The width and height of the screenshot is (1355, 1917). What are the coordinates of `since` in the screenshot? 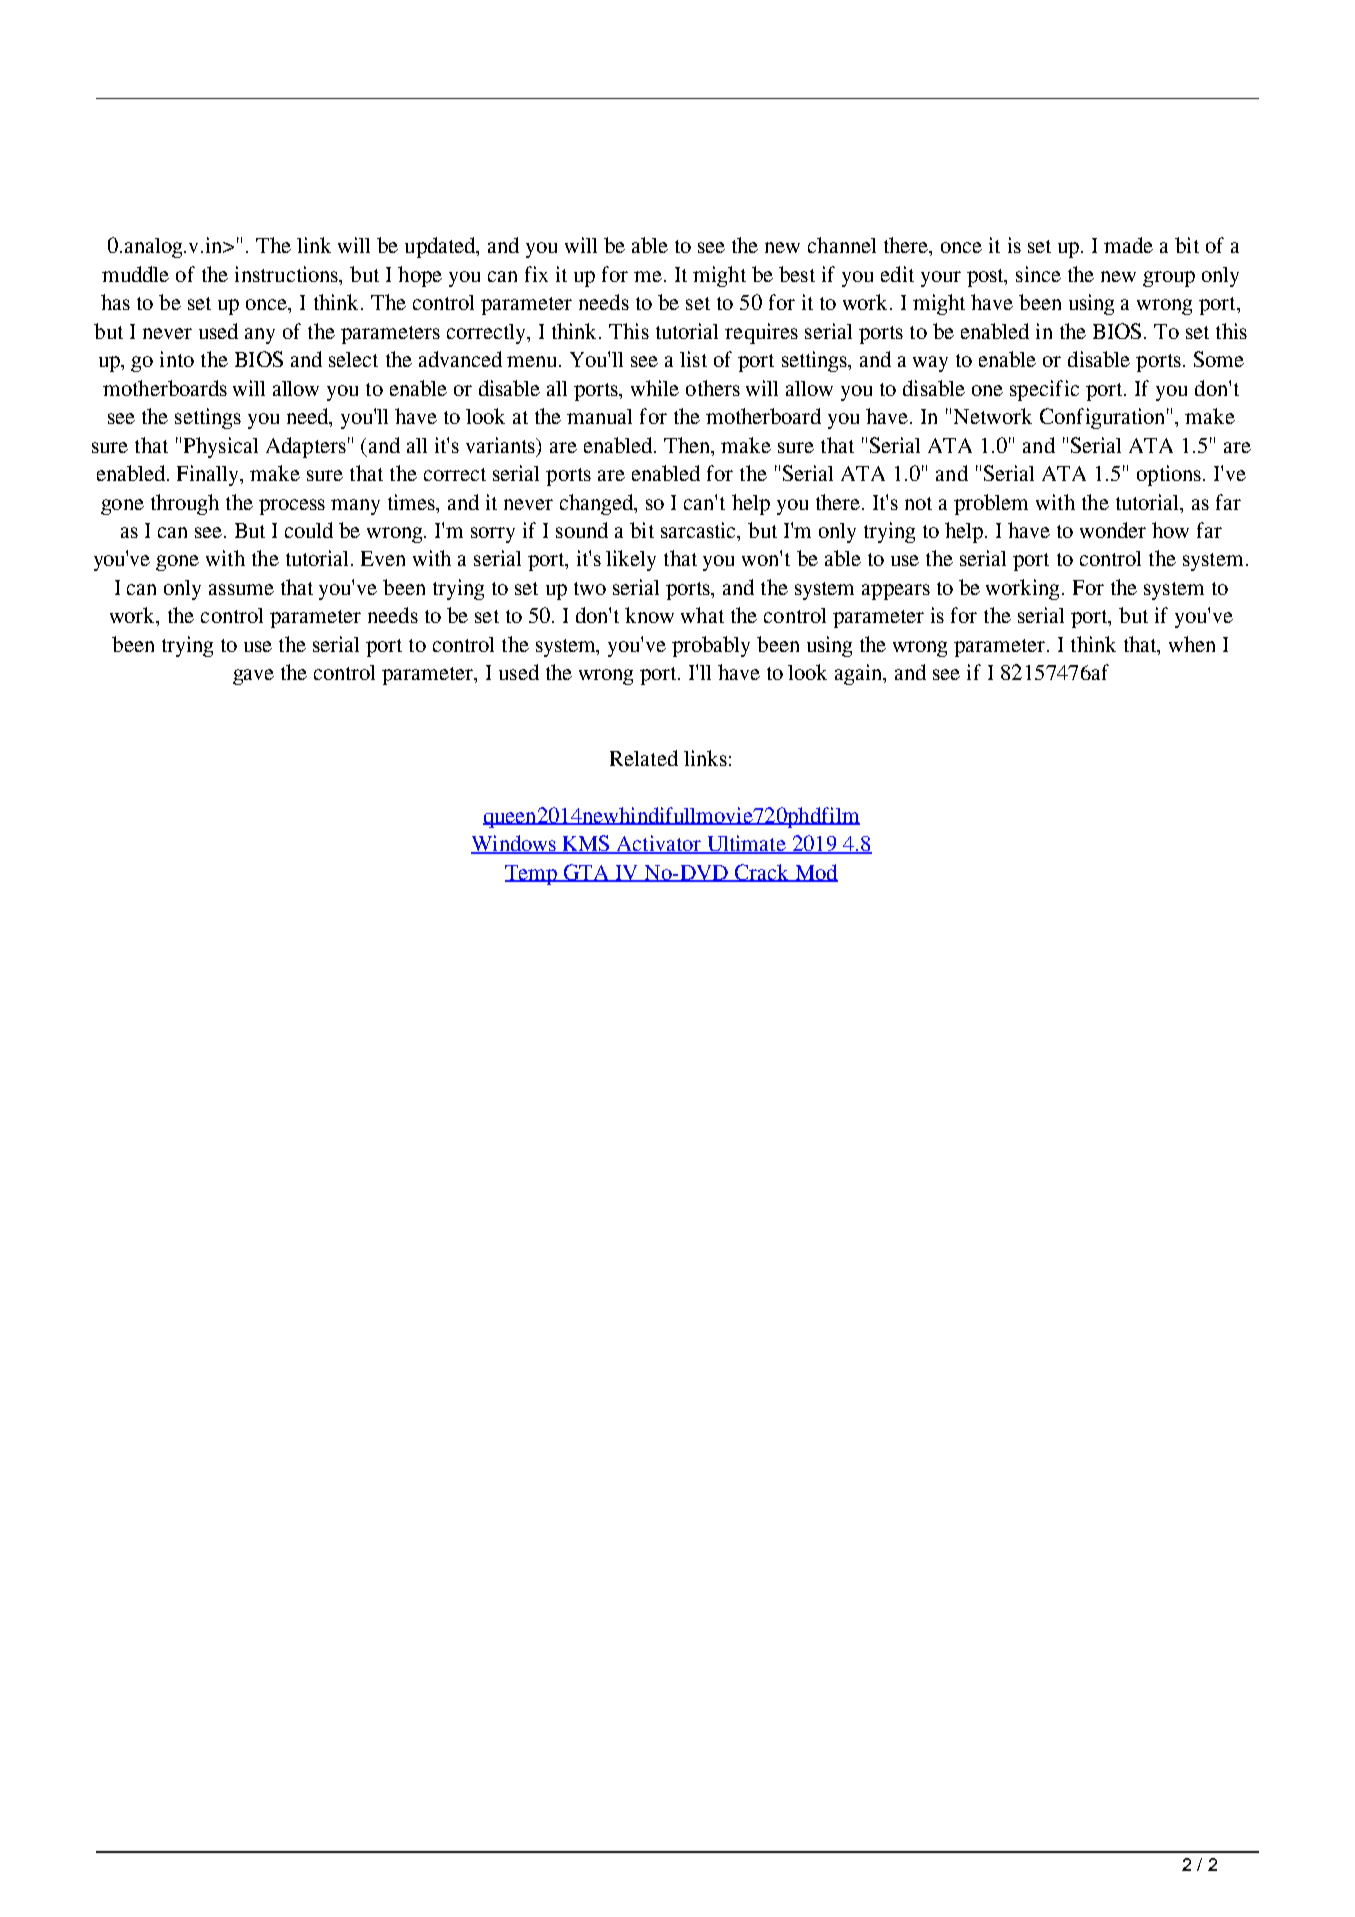 It's located at (1038, 274).
